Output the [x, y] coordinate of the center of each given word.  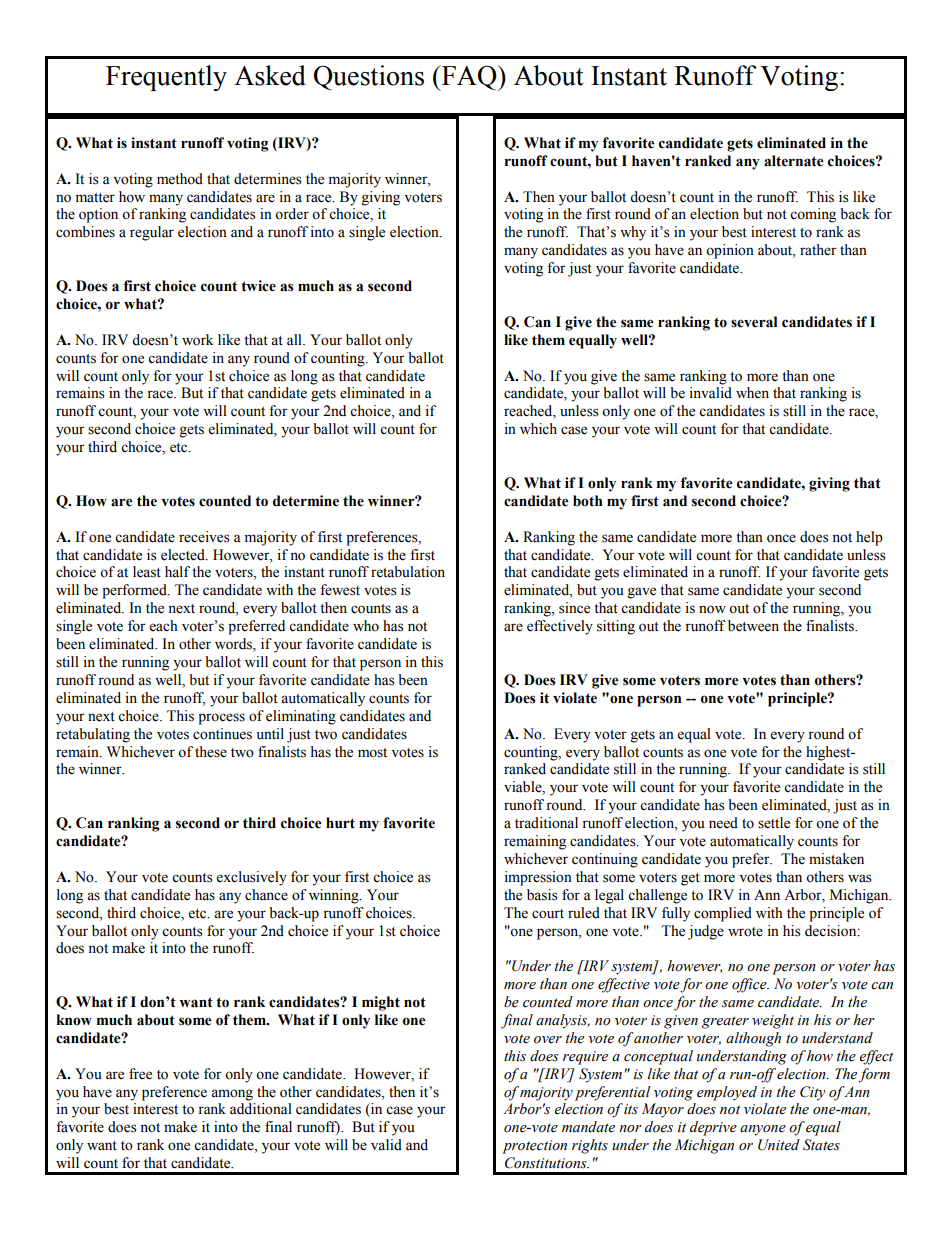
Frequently [166, 78]
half [177, 572]
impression [538, 878]
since [574, 608]
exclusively [252, 878]
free [140, 1074]
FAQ [469, 78]
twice [258, 286]
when [752, 393]
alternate [794, 161]
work [197, 340]
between [753, 626]
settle [774, 823]
